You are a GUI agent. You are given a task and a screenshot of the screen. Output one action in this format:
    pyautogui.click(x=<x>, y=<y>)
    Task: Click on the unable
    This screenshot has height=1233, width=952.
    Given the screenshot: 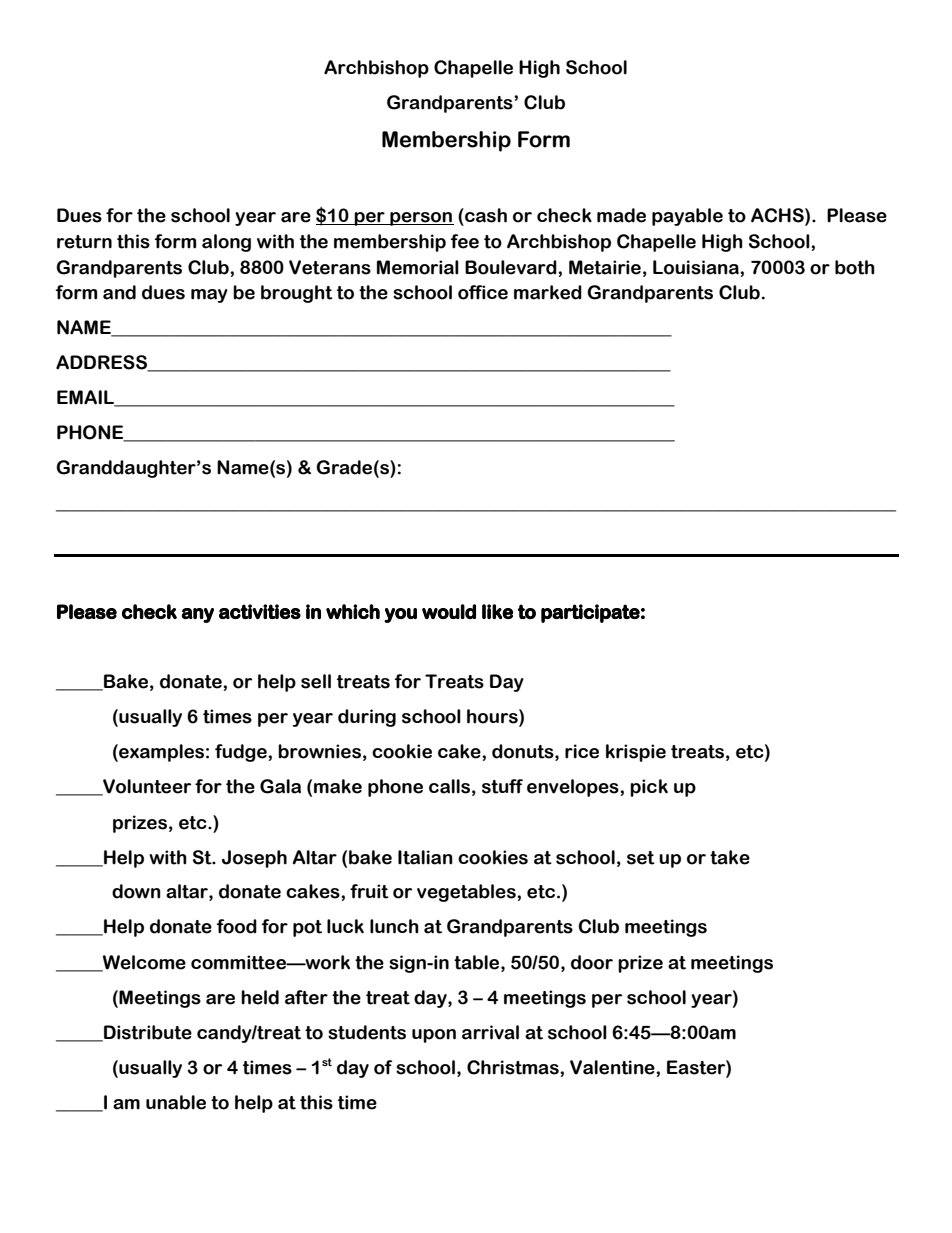 What is the action you would take?
    pyautogui.click(x=176, y=1102)
